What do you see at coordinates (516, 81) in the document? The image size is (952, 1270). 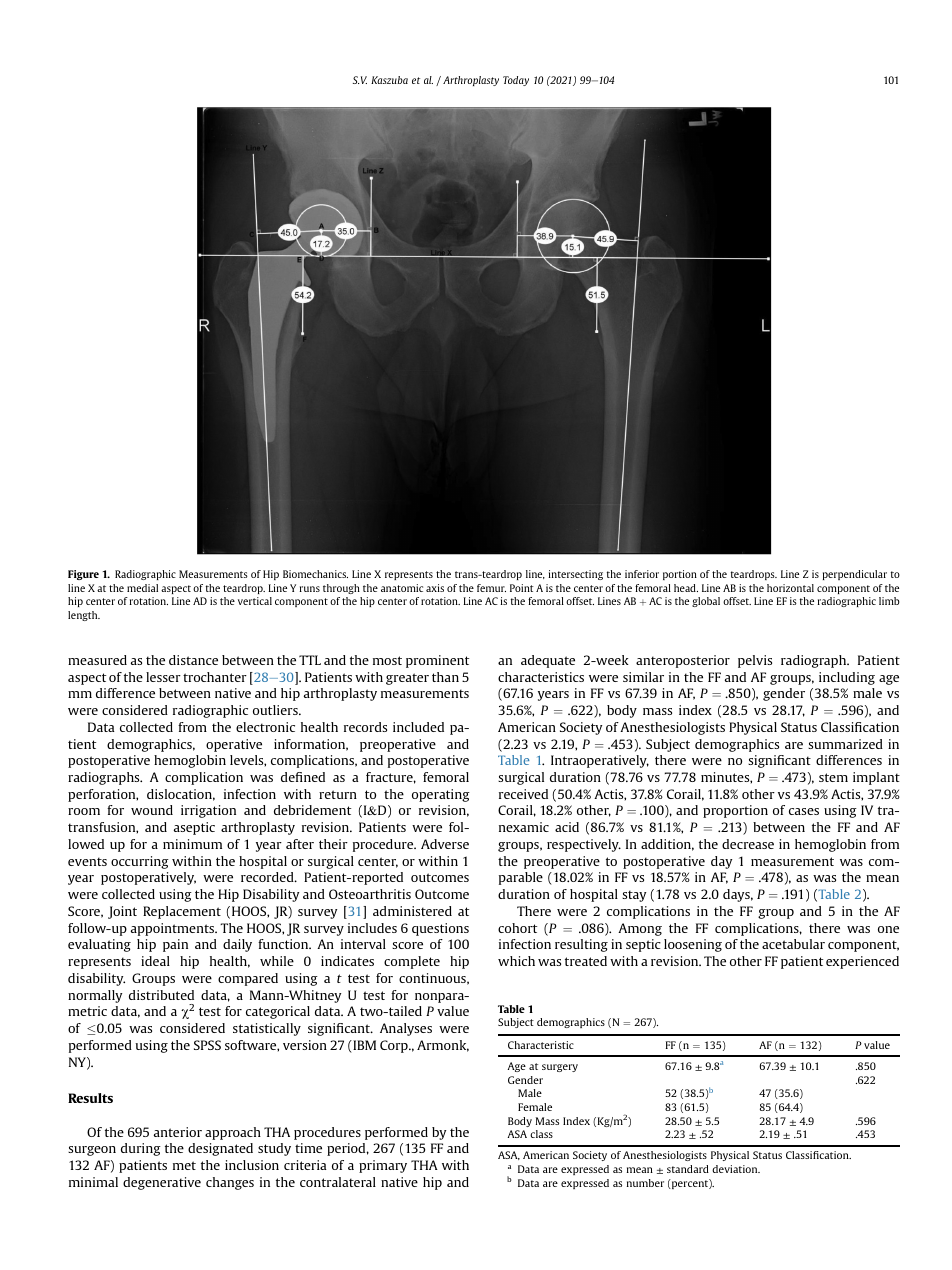 I see `Today` at bounding box center [516, 81].
